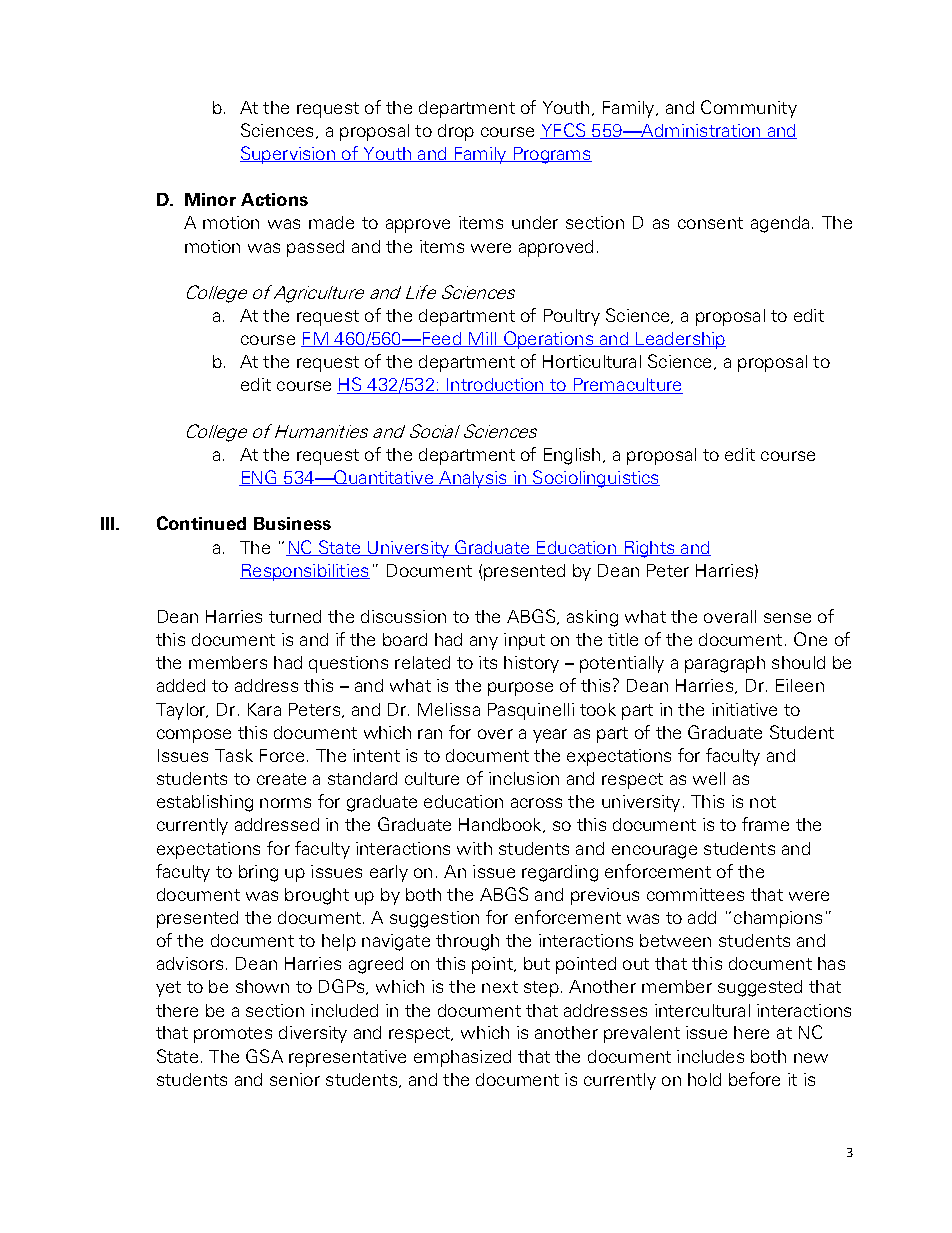  What do you see at coordinates (462, 1058) in the page?
I see `emphasized` at bounding box center [462, 1058].
